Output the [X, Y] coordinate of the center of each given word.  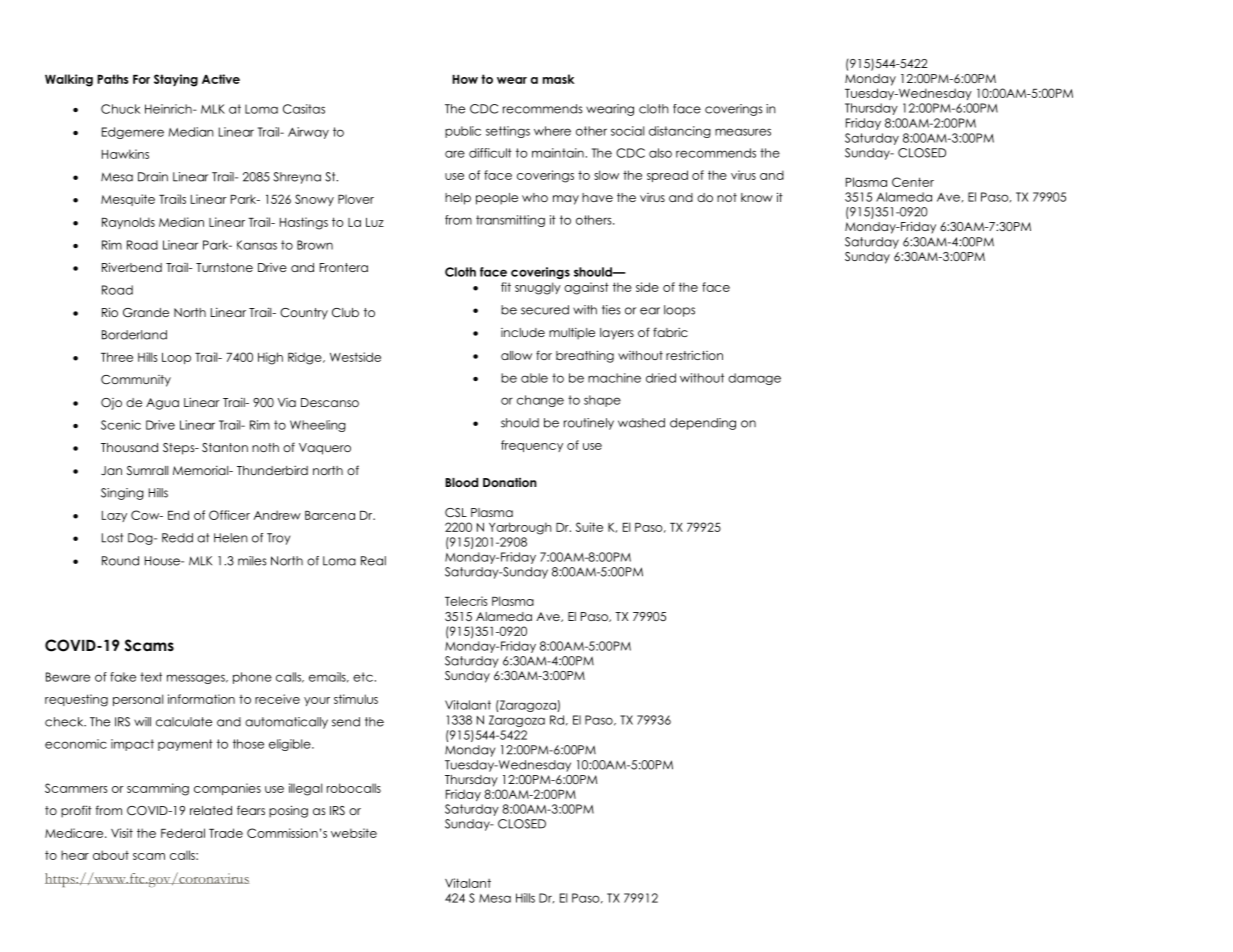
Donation [510, 482]
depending [703, 424]
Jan [111, 470]
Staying [176, 80]
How [465, 79]
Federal [183, 833]
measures [743, 132]
